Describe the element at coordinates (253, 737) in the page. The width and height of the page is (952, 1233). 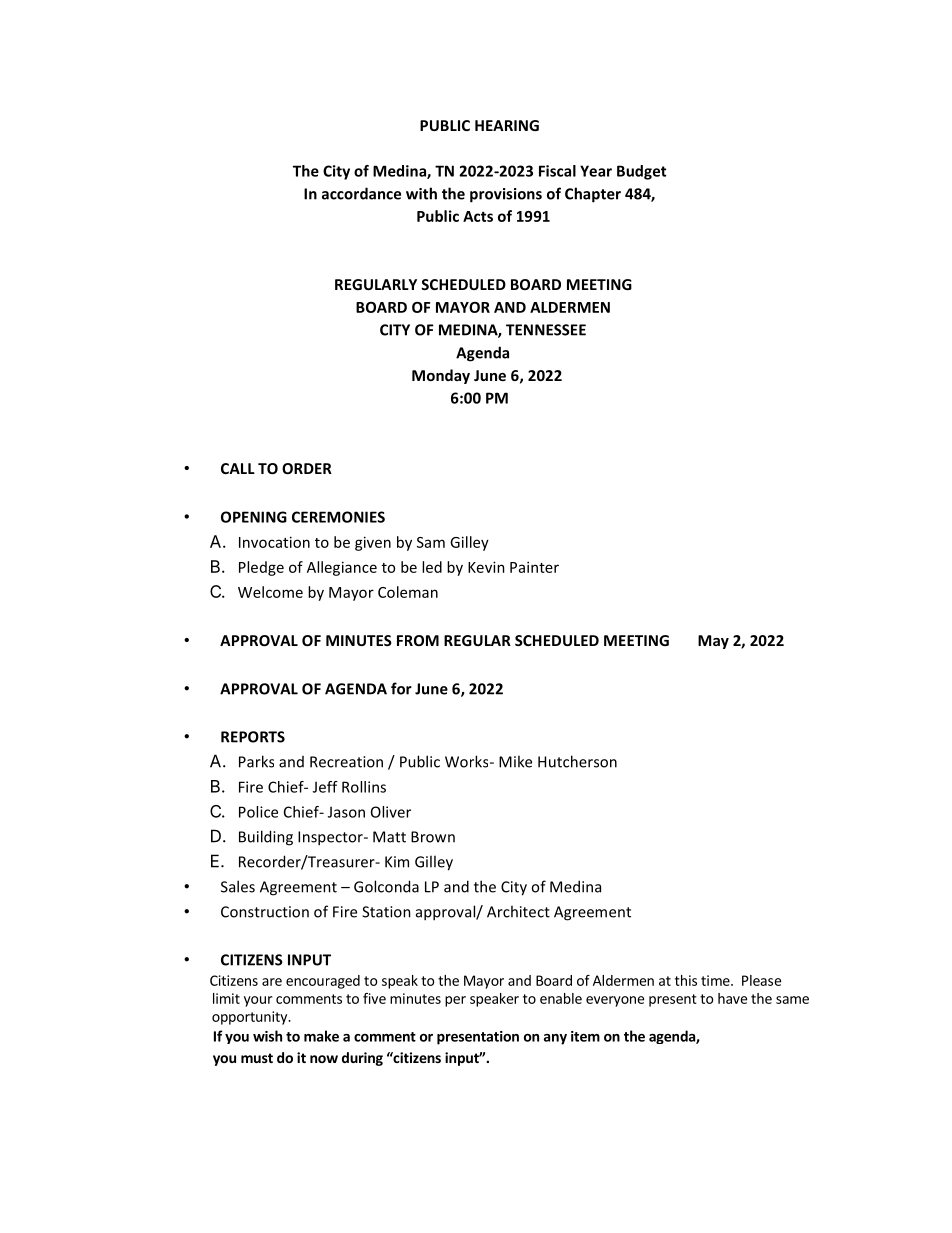
I see `REPORTS` at that location.
